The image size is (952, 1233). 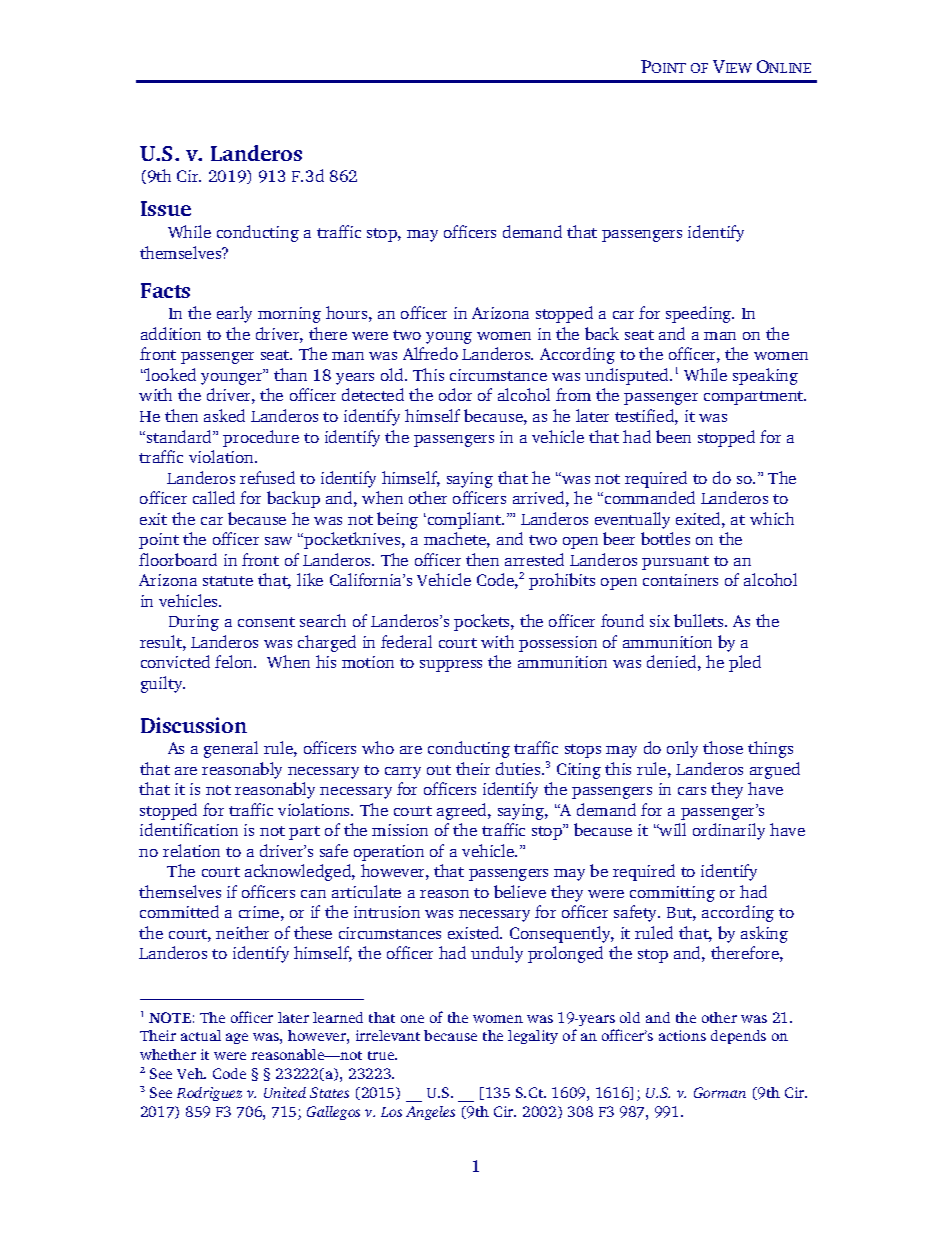 What do you see at coordinates (166, 208) in the screenshot?
I see `Issue` at bounding box center [166, 208].
